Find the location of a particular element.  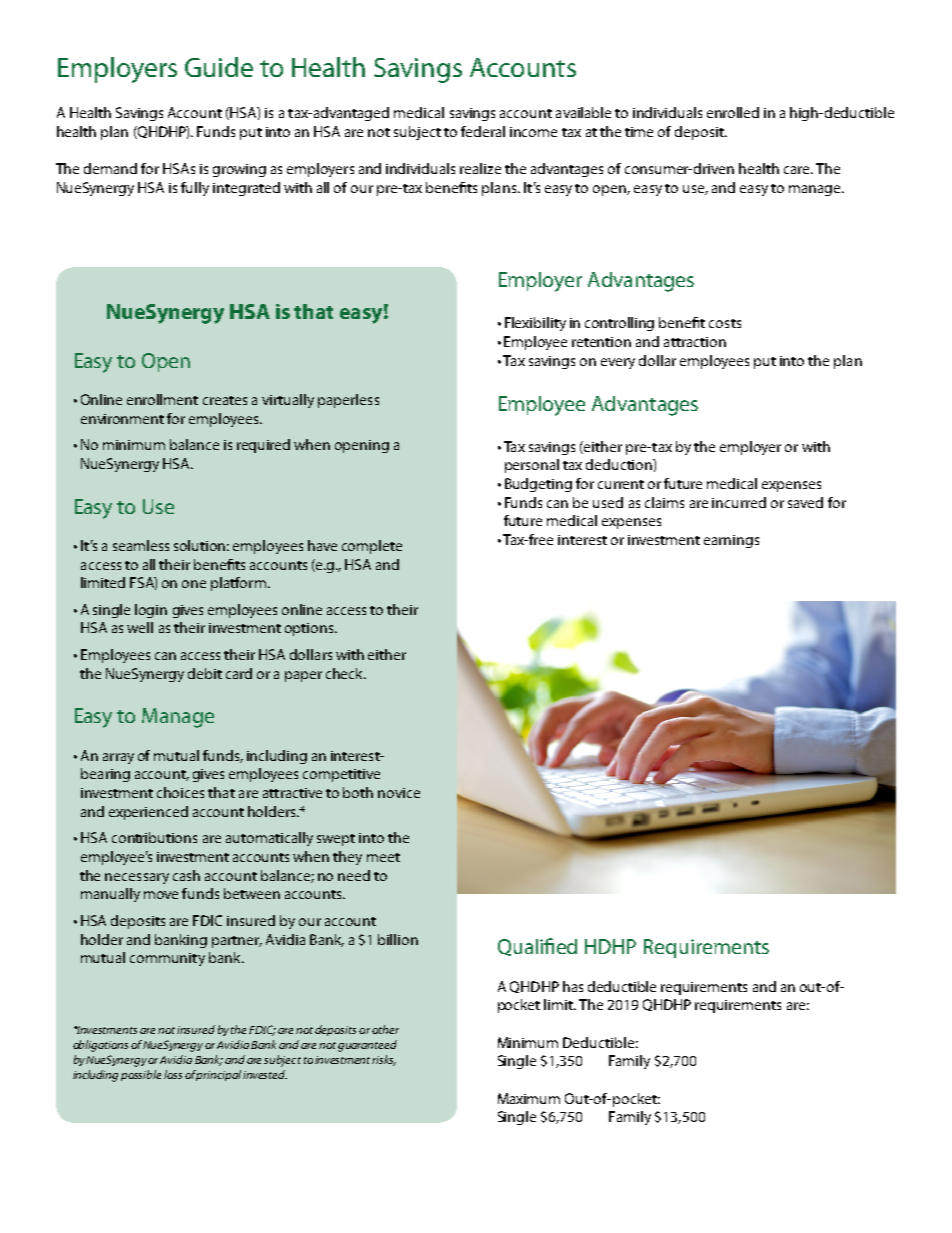

seamless is located at coordinates (141, 545).
